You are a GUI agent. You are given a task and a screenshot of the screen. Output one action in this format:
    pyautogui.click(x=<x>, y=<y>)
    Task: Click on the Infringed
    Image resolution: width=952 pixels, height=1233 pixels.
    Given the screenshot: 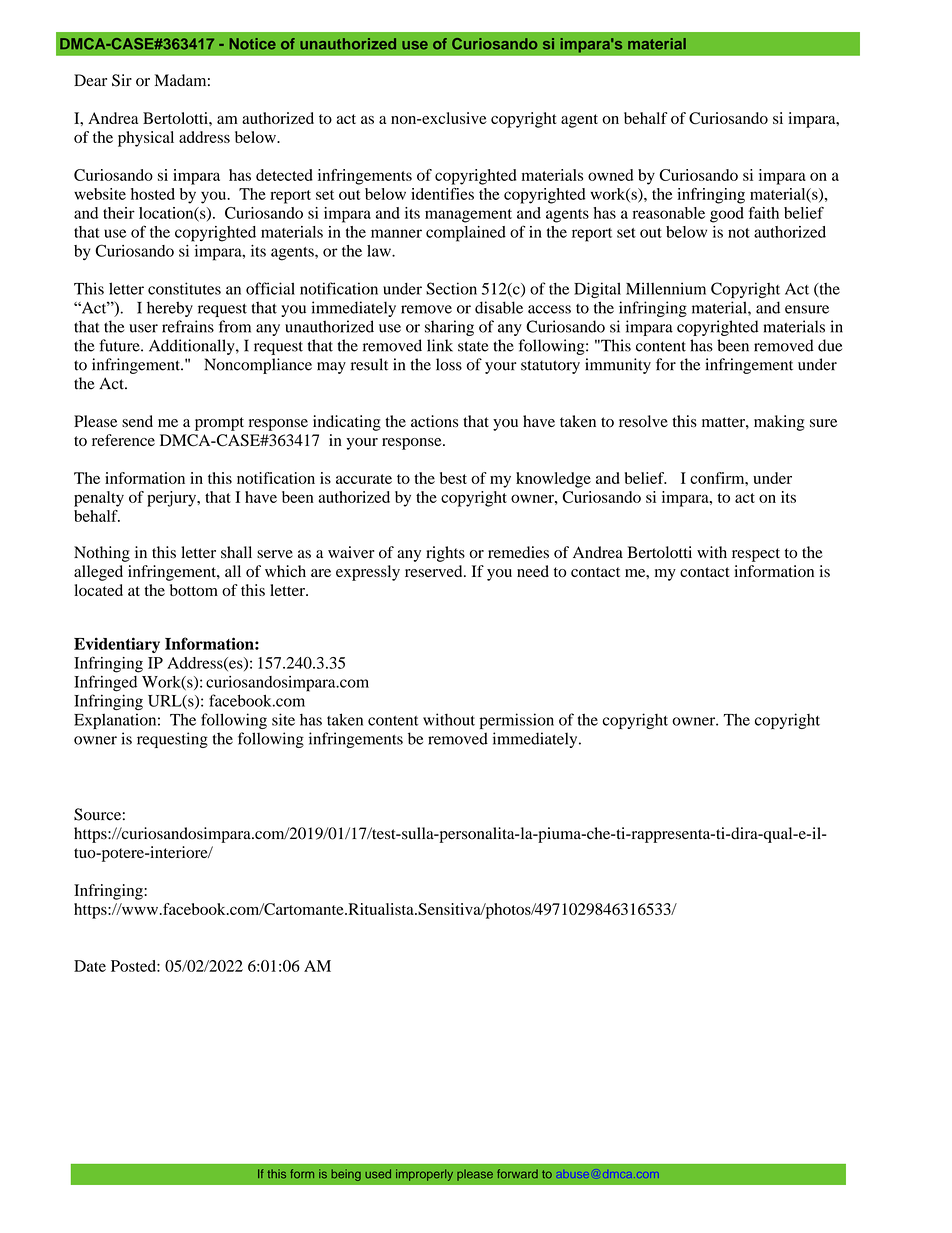 What is the action you would take?
    pyautogui.click(x=105, y=683)
